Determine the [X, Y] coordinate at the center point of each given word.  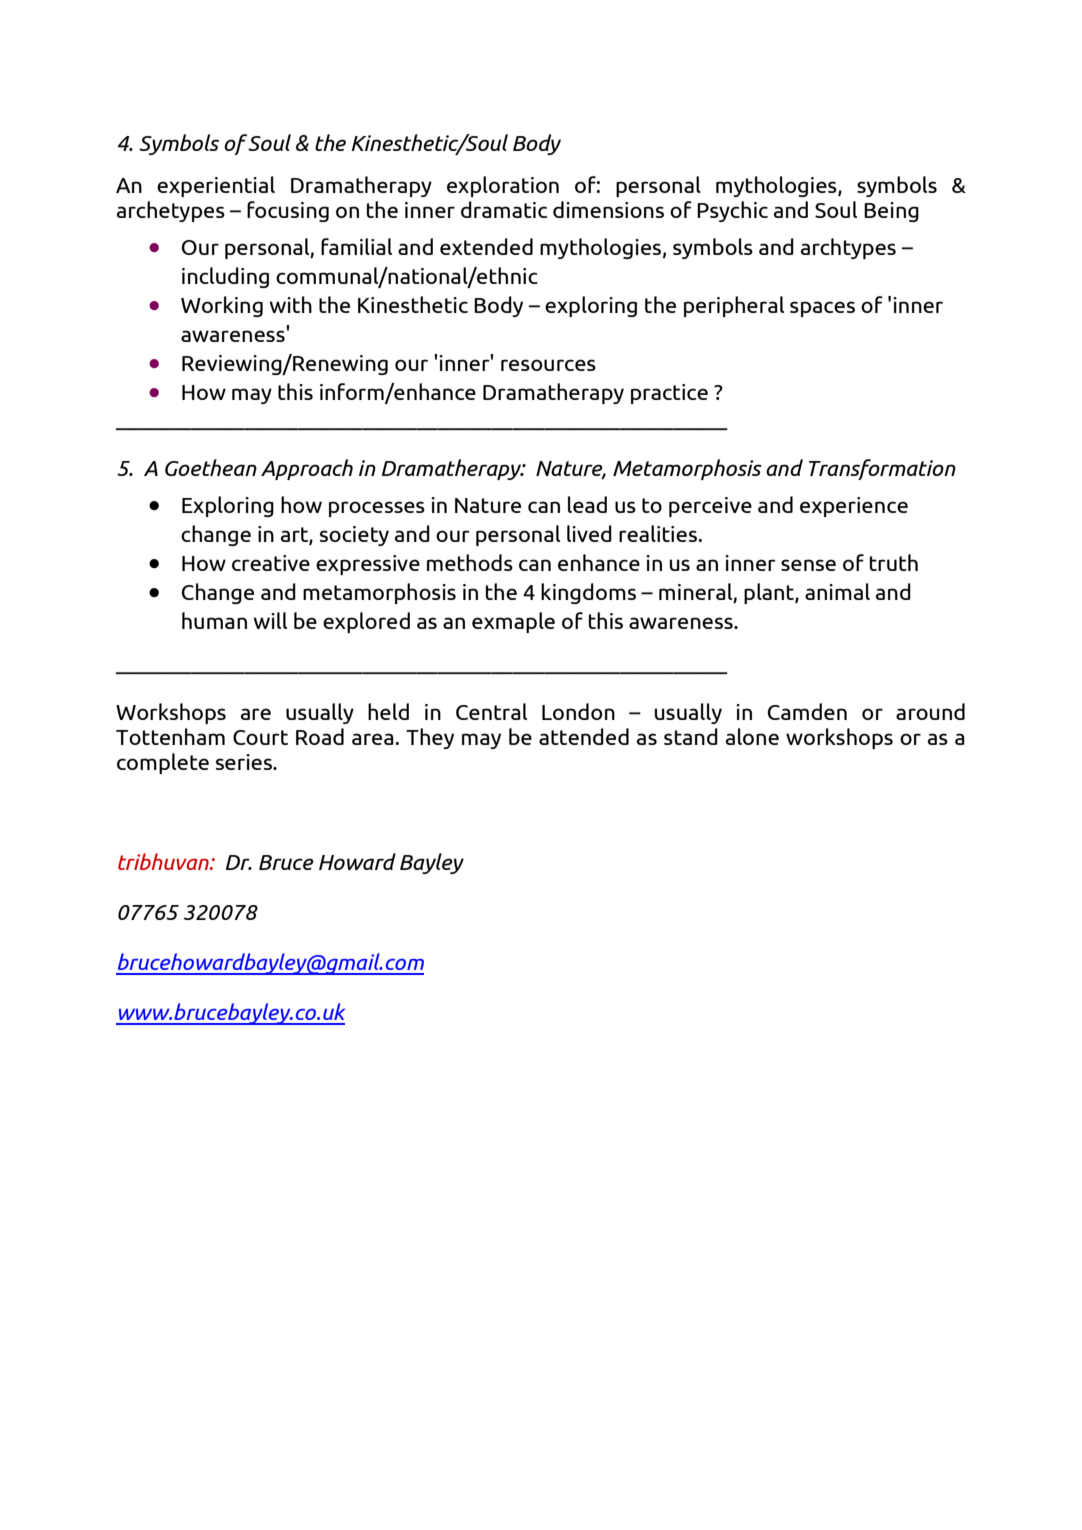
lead [587, 504]
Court [260, 737]
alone [752, 736]
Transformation [882, 469]
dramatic [504, 209]
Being [891, 212]
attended [584, 736]
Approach [307, 469]
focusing [288, 211]
